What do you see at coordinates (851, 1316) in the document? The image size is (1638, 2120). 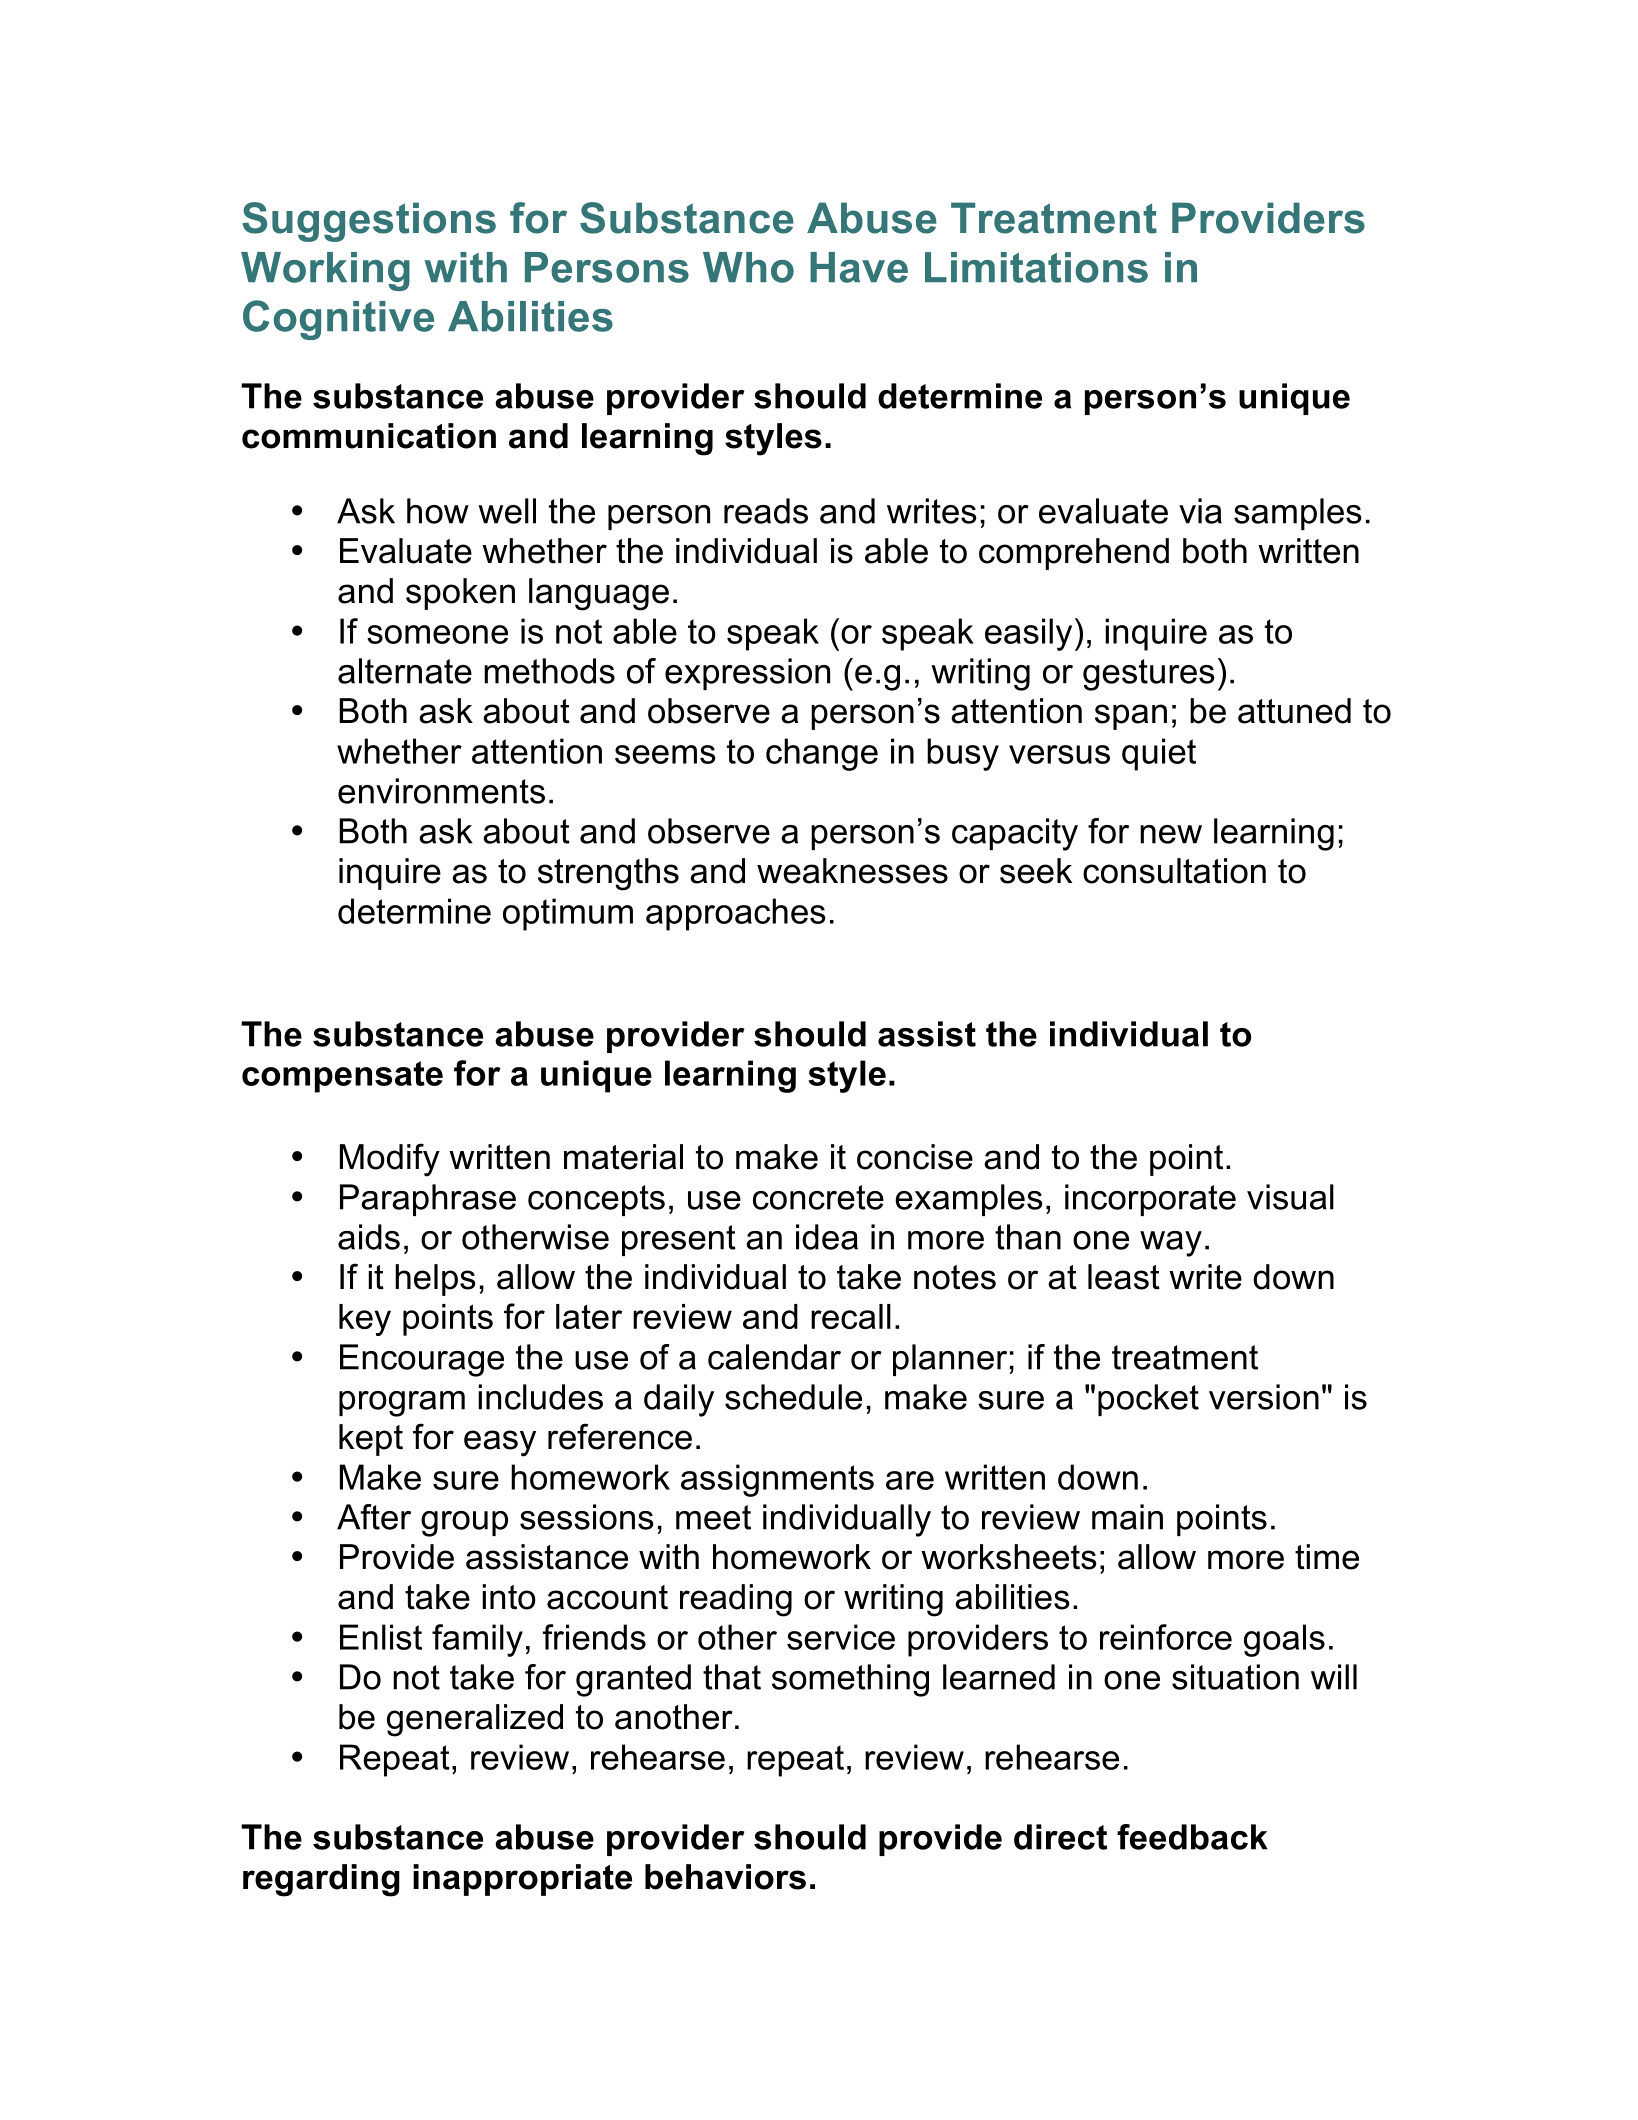 I see `recall` at bounding box center [851, 1316].
